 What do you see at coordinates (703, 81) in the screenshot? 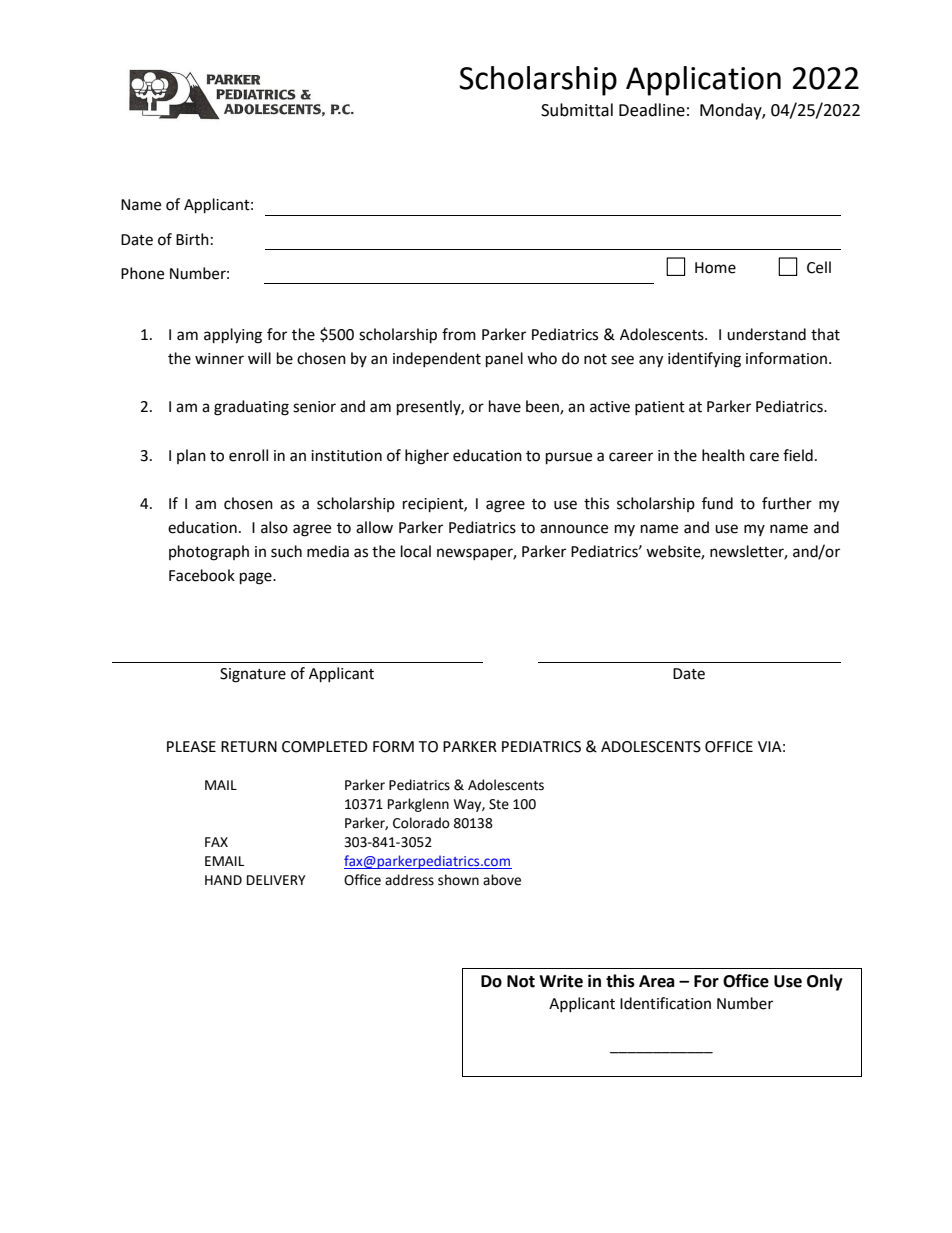
I see `Application` at bounding box center [703, 81].
